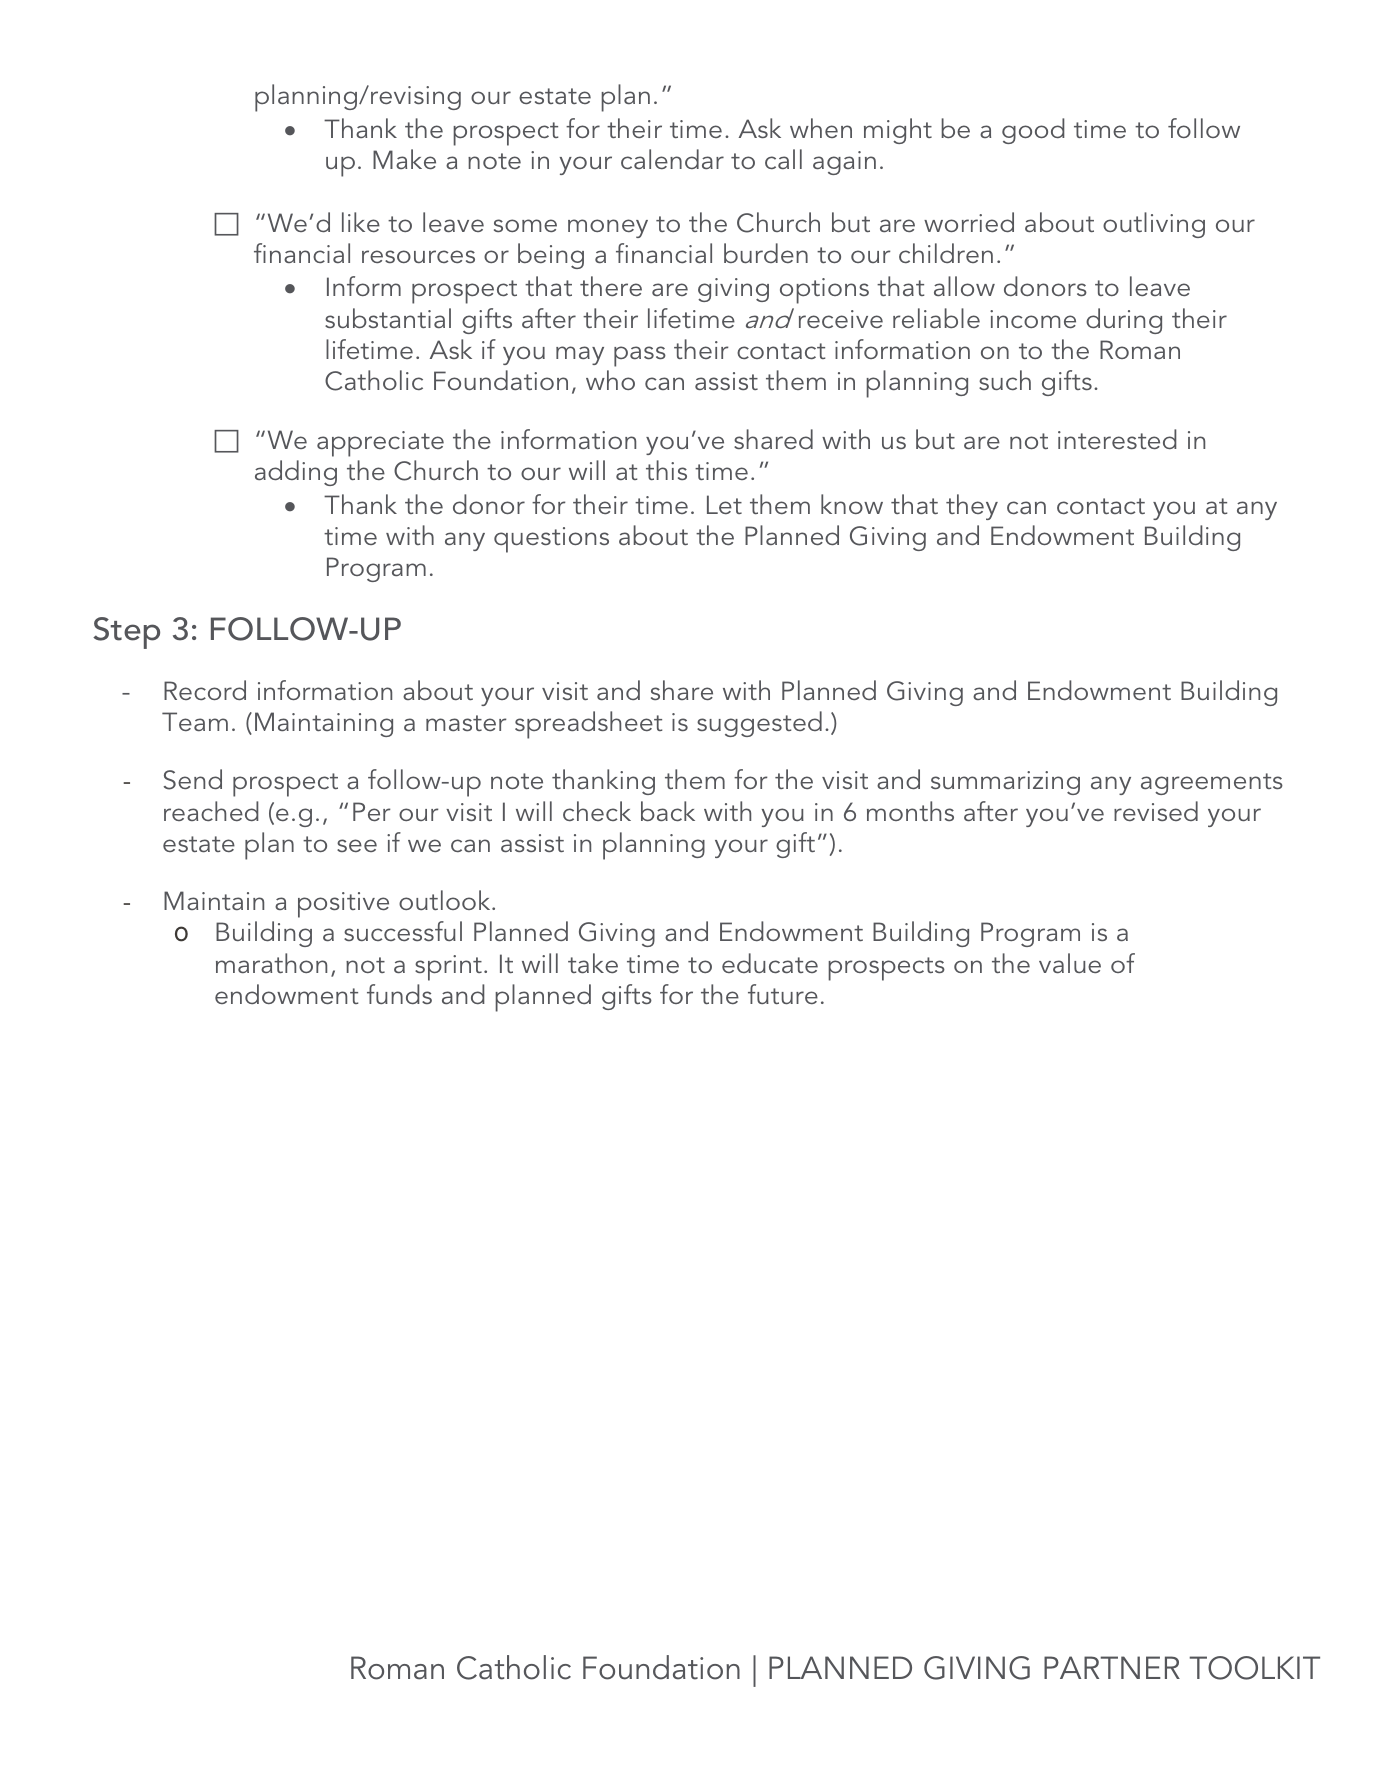  Describe the element at coordinates (1154, 225) in the screenshot. I see `outliving` at that location.
